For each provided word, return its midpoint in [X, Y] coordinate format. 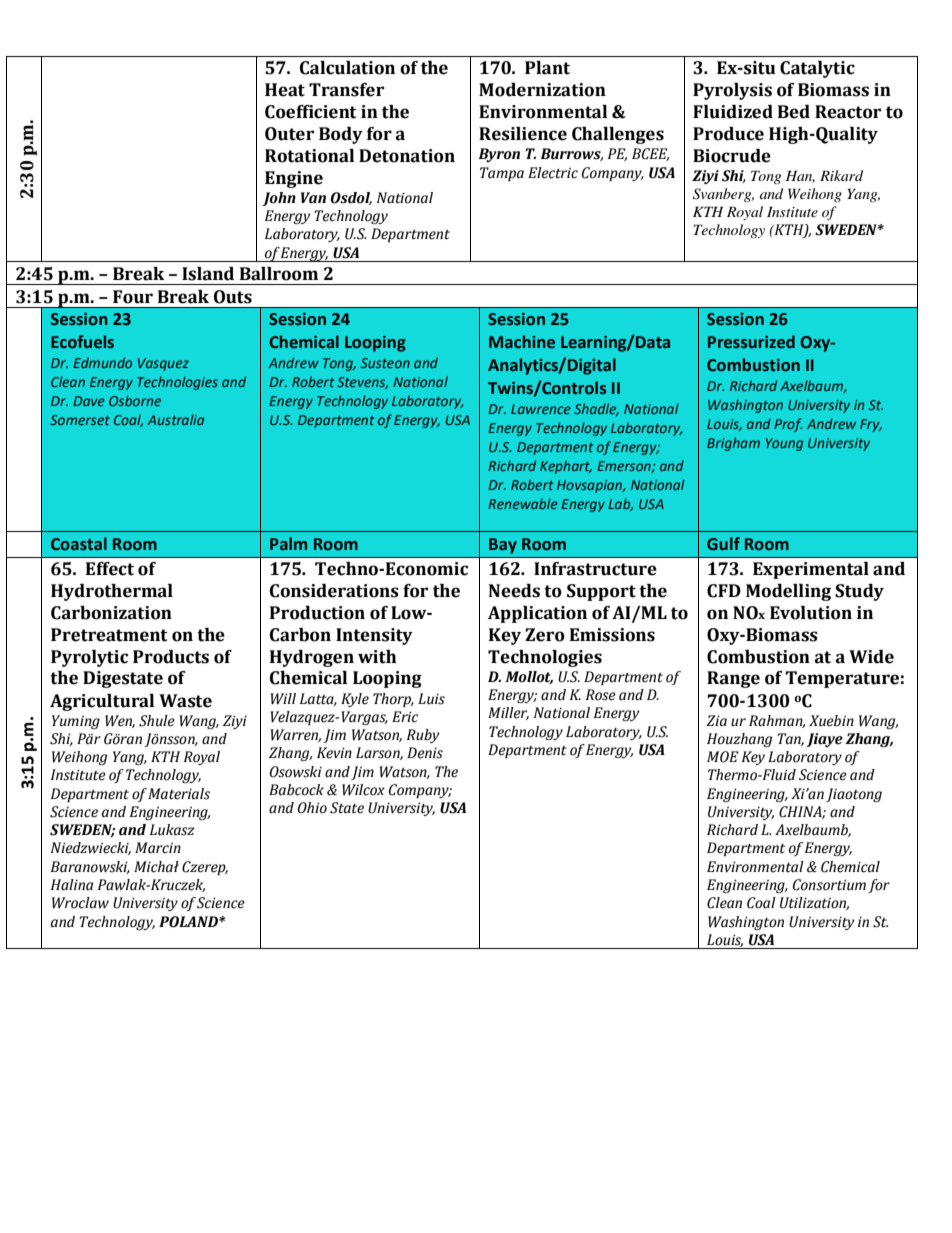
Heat [285, 90]
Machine [522, 341]
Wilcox [363, 790]
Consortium [829, 885]
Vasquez [163, 364]
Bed [794, 112]
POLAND [189, 922]
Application [537, 614]
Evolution [811, 613]
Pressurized [751, 341]
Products [171, 657]
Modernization [542, 90]
